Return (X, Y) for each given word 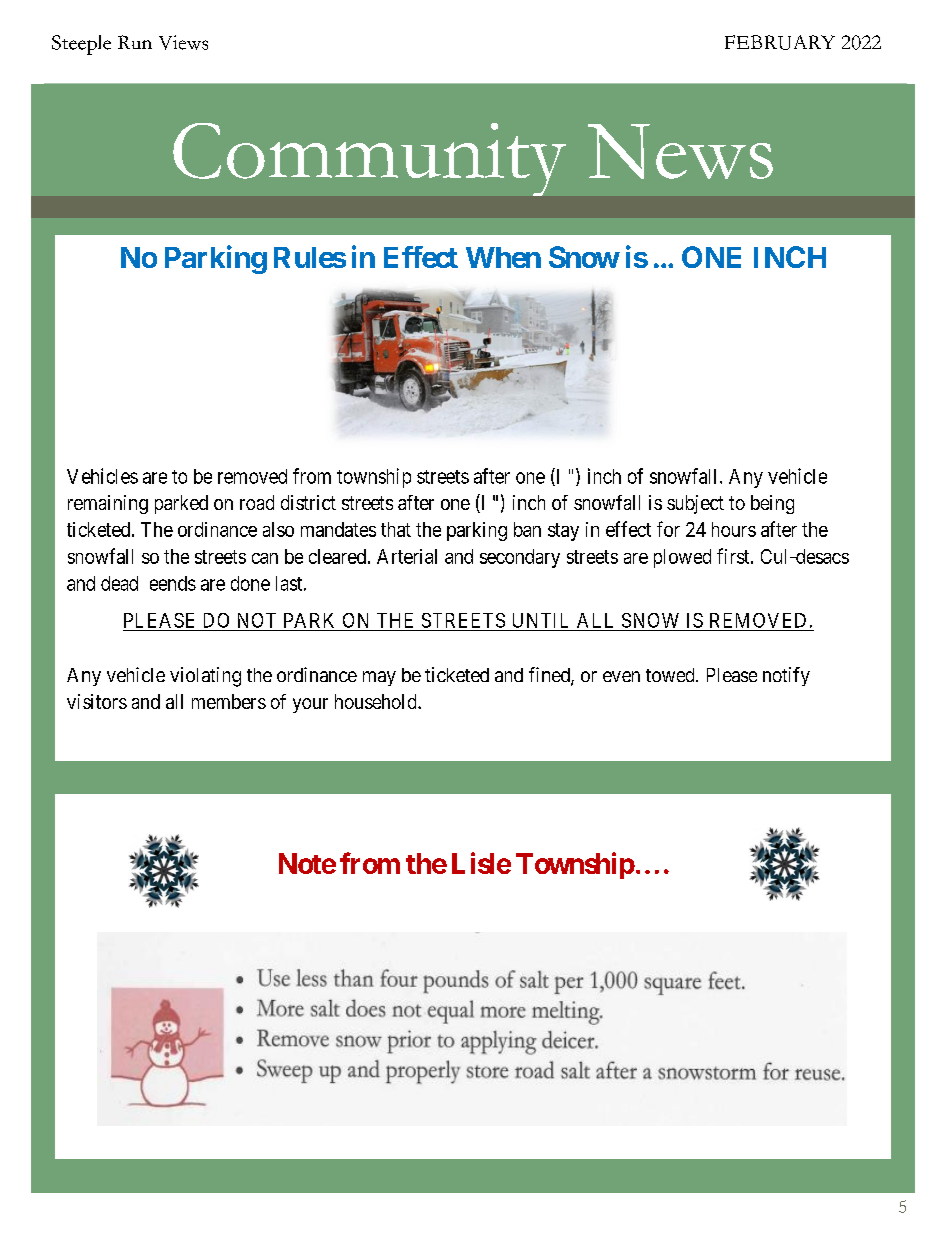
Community (369, 159)
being (772, 504)
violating (205, 677)
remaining (108, 504)
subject (695, 504)
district (308, 502)
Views (183, 42)
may (379, 678)
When (503, 257)
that (396, 529)
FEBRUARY (780, 42)
